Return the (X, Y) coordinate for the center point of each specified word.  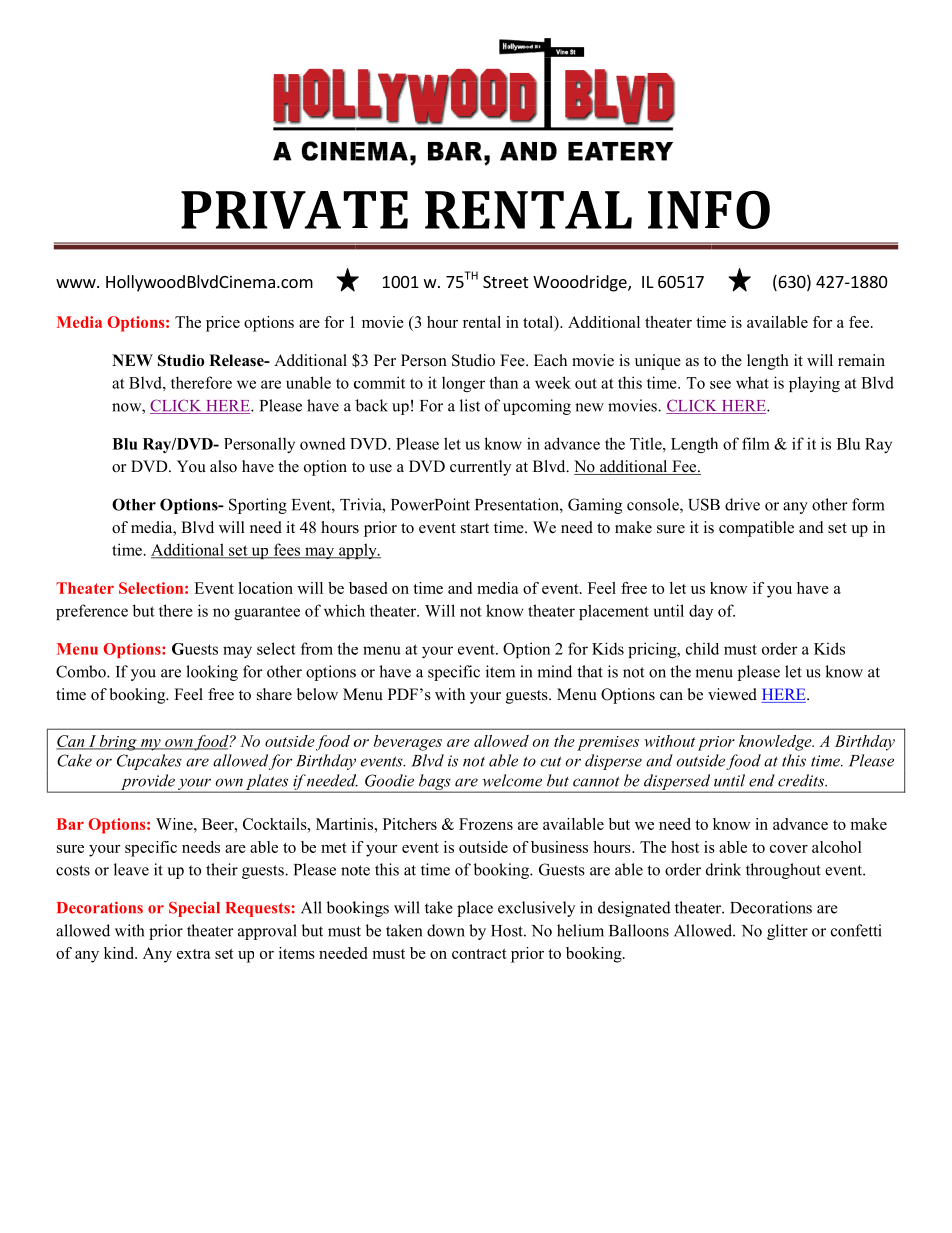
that (590, 671)
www (77, 283)
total (539, 323)
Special (194, 909)
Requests (258, 909)
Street (505, 282)
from (317, 648)
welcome (512, 780)
